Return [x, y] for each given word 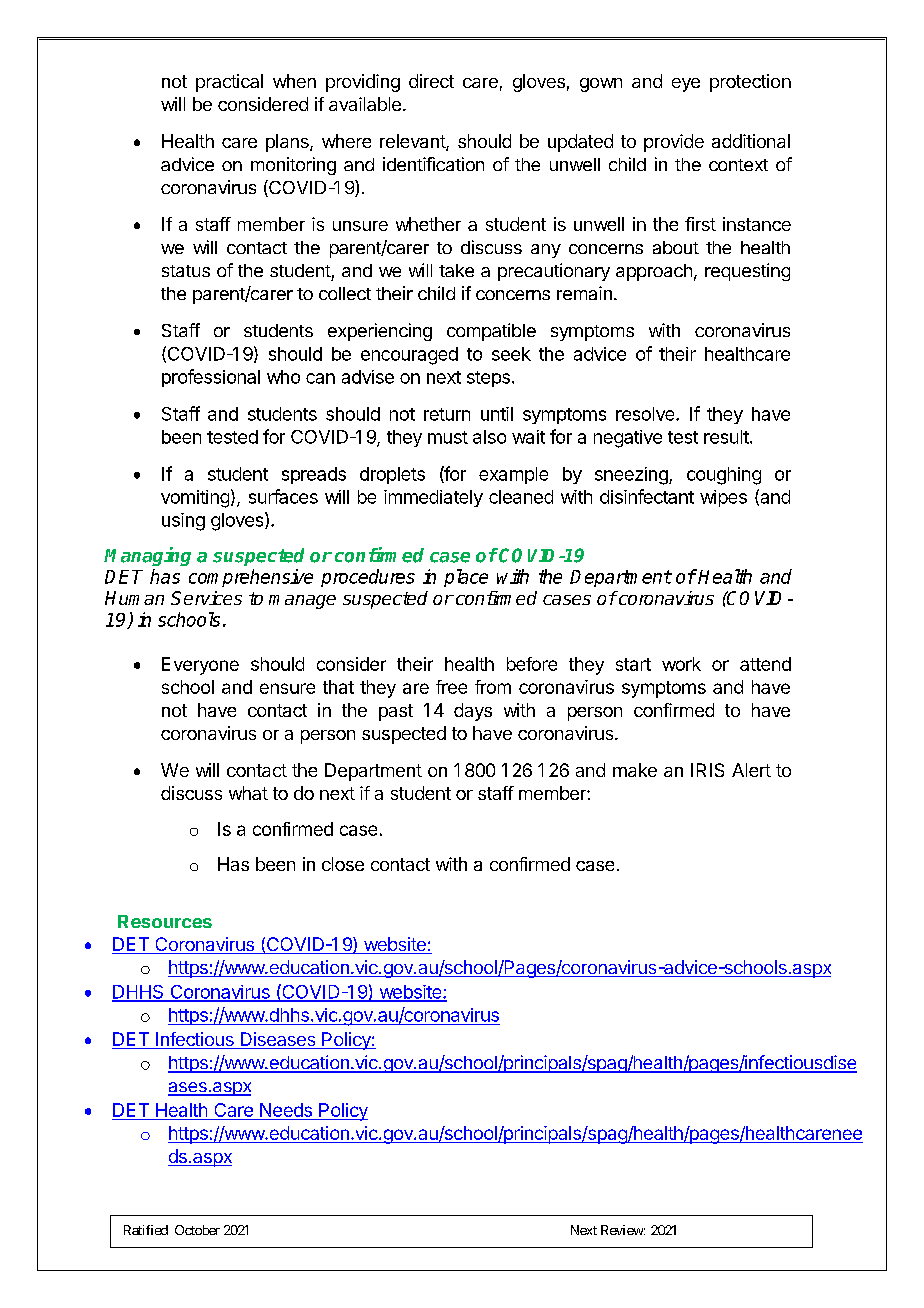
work [681, 664]
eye [686, 85]
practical [229, 83]
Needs [286, 1110]
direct [431, 81]
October [197, 1230]
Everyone [200, 666]
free [451, 687]
